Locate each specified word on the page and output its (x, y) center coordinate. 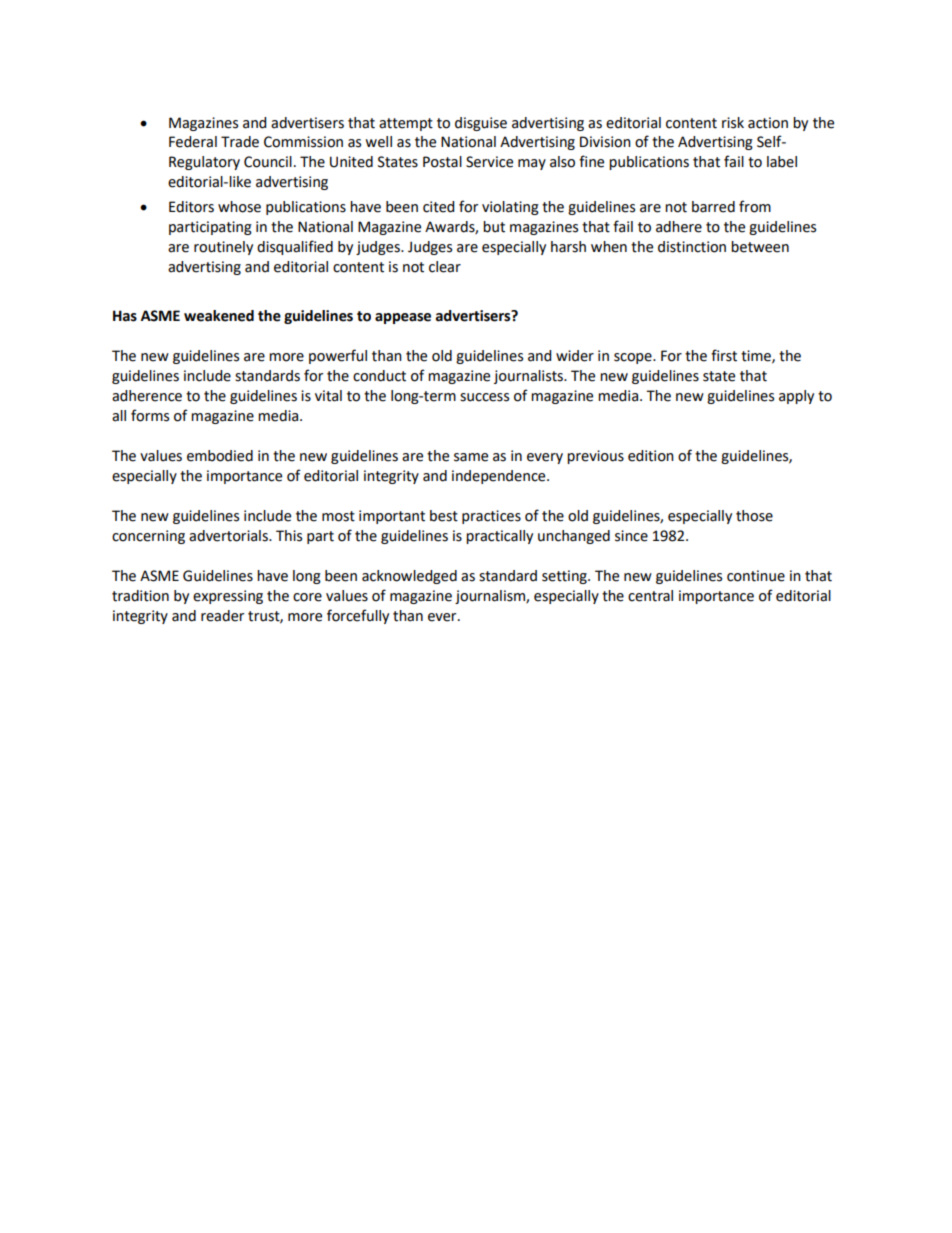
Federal (193, 142)
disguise (481, 124)
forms (150, 415)
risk (733, 123)
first (724, 355)
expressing (228, 597)
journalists (529, 377)
